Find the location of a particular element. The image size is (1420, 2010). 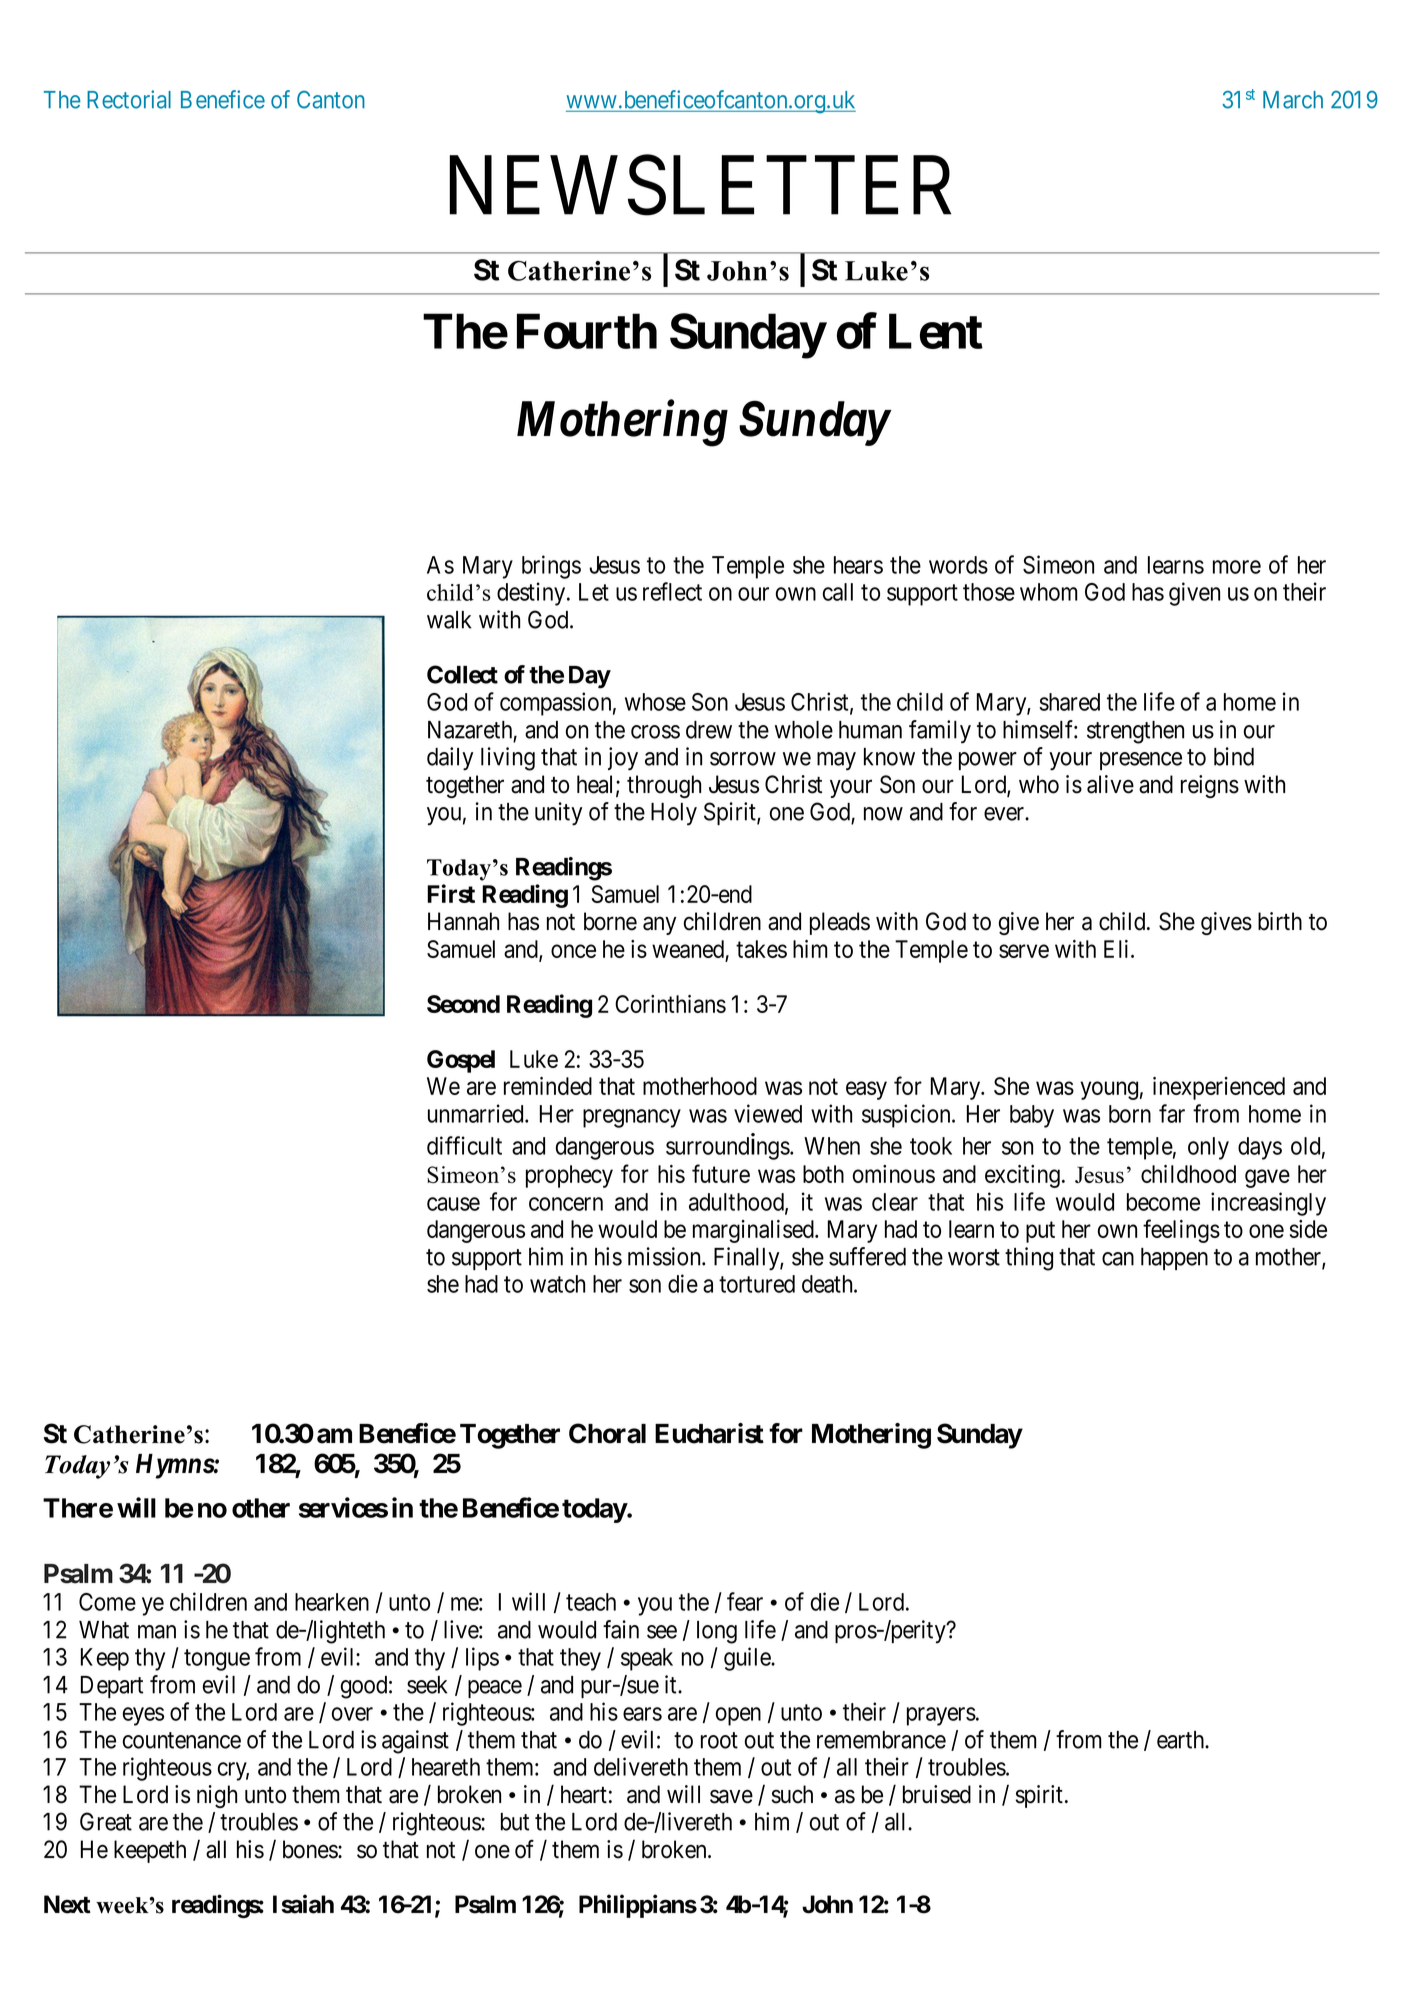

March is located at coordinates (1293, 100).
